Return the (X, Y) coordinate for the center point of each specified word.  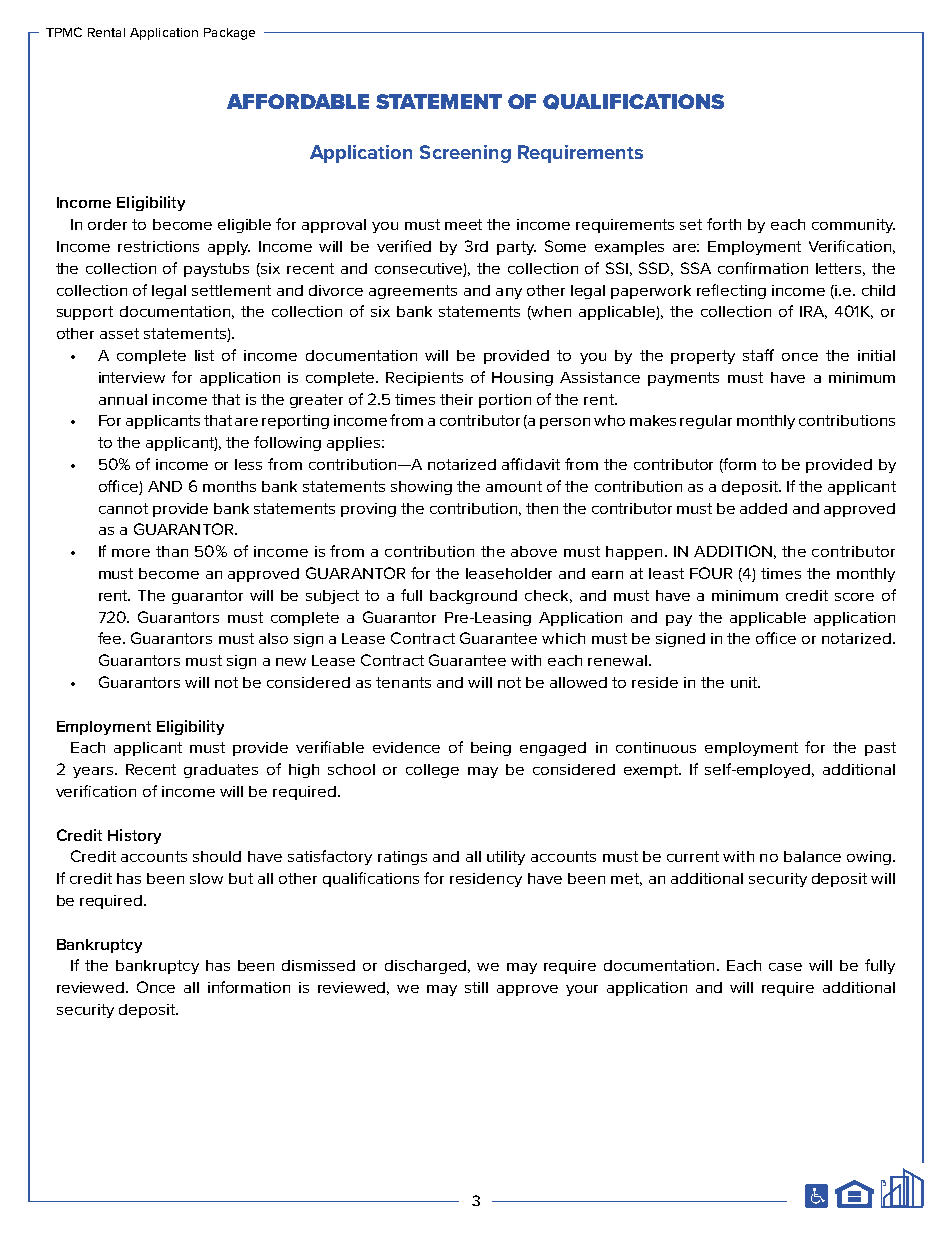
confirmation (763, 268)
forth (724, 224)
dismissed (318, 965)
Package (229, 34)
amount (514, 486)
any (509, 293)
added (763, 508)
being (491, 749)
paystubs (216, 270)
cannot (123, 508)
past (880, 749)
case (785, 967)
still (476, 987)
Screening (465, 154)
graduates (221, 771)
